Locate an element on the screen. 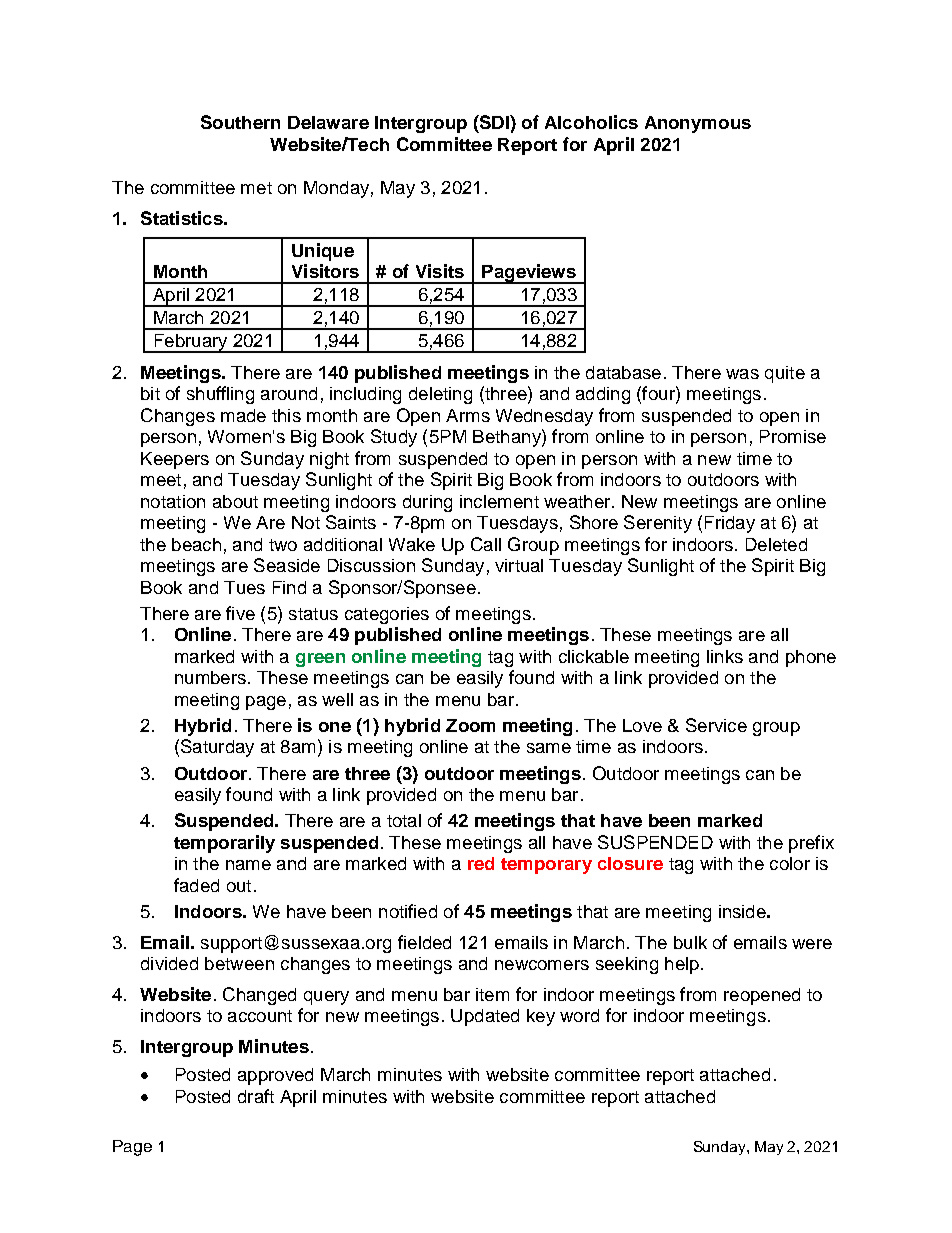 This screenshot has height=1233, width=952. numbers is located at coordinates (210, 677).
